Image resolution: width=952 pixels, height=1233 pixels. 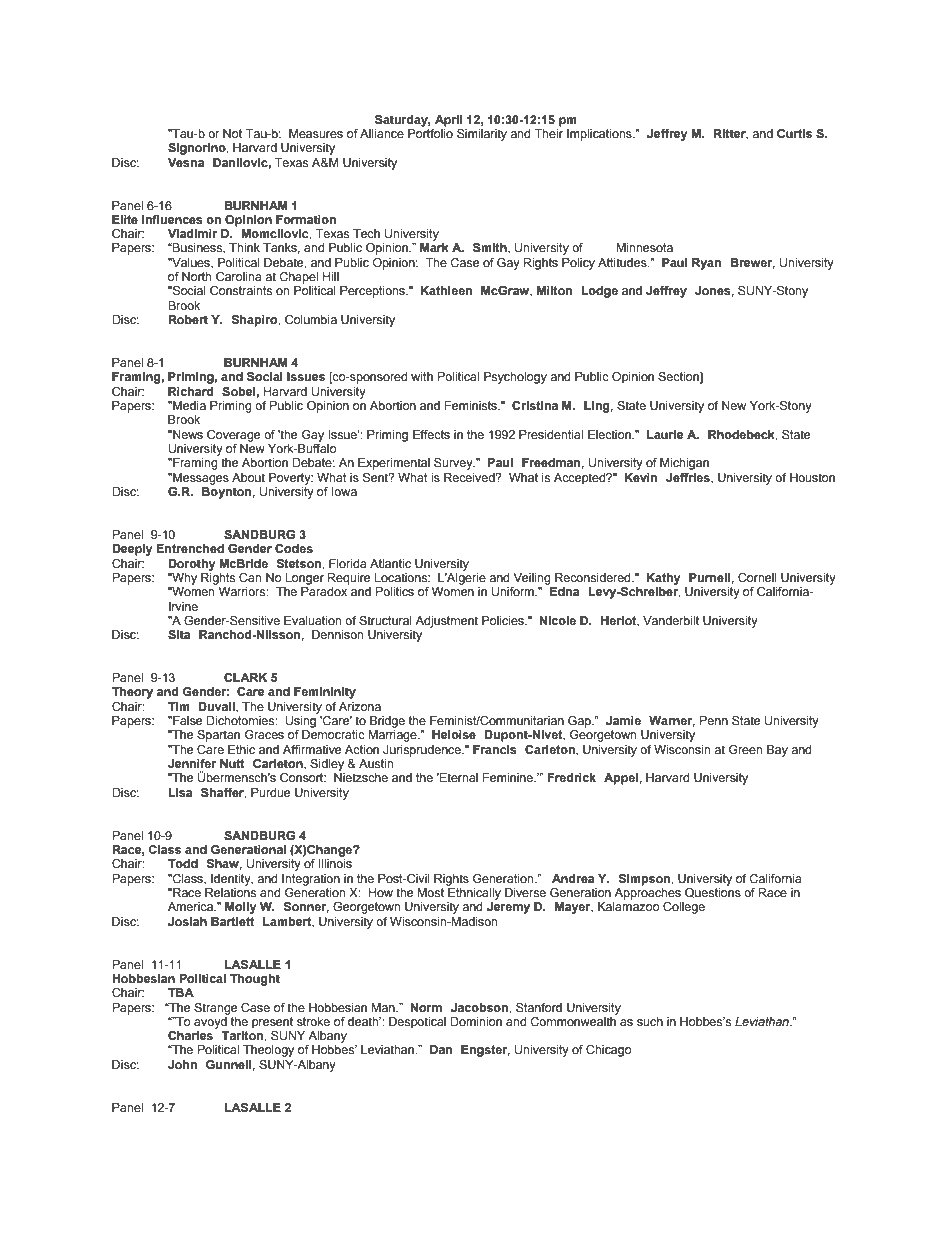 I want to click on Dominion, so click(x=476, y=1021).
